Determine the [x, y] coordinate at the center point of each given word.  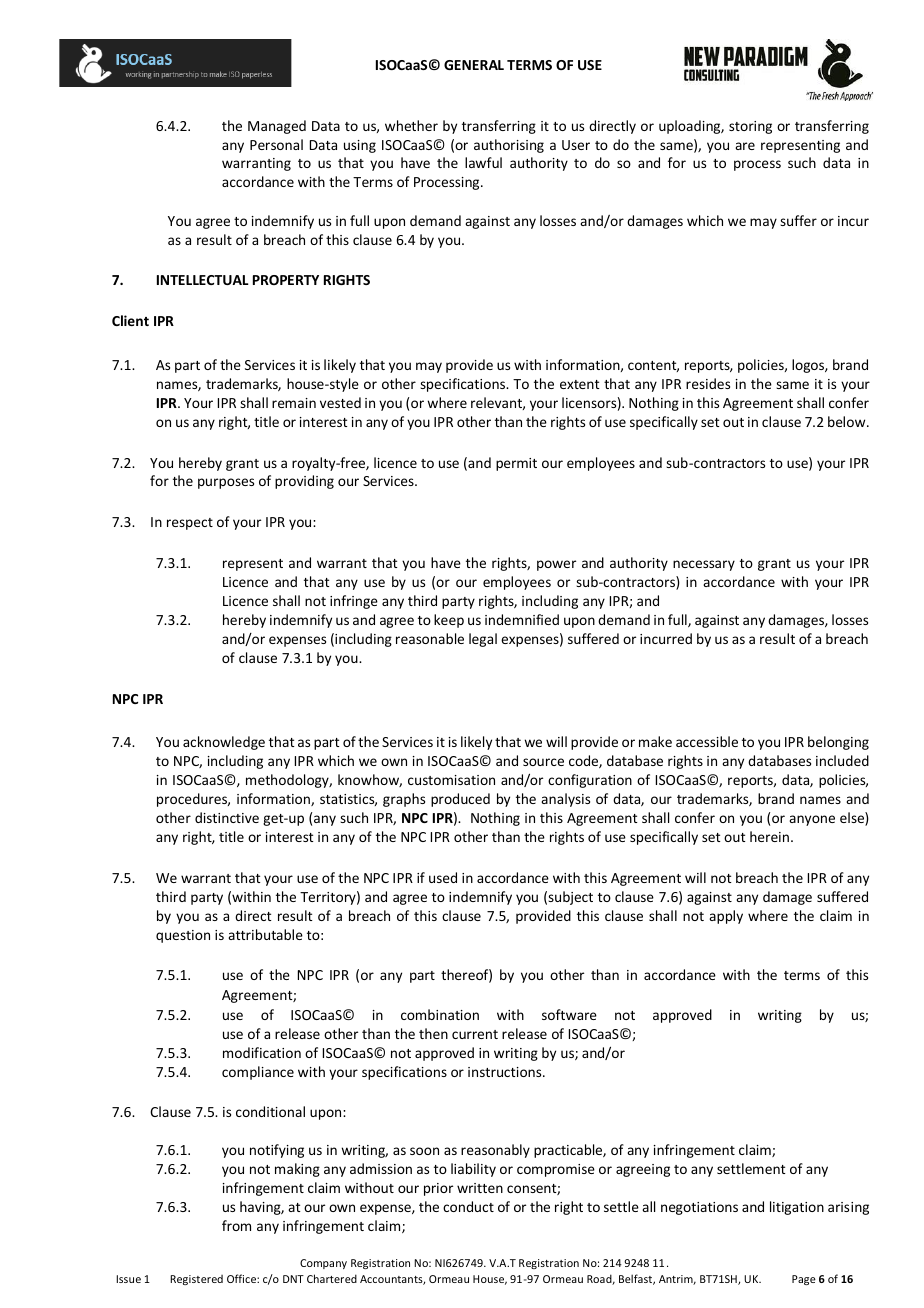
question [183, 936]
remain [294, 403]
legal [483, 640]
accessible [707, 741]
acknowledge [224, 743]
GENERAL [474, 65]
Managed [277, 127]
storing [750, 127]
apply [726, 917]
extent [580, 384]
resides [708, 383]
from [236, 1225]
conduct [468, 1206]
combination [440, 1014]
